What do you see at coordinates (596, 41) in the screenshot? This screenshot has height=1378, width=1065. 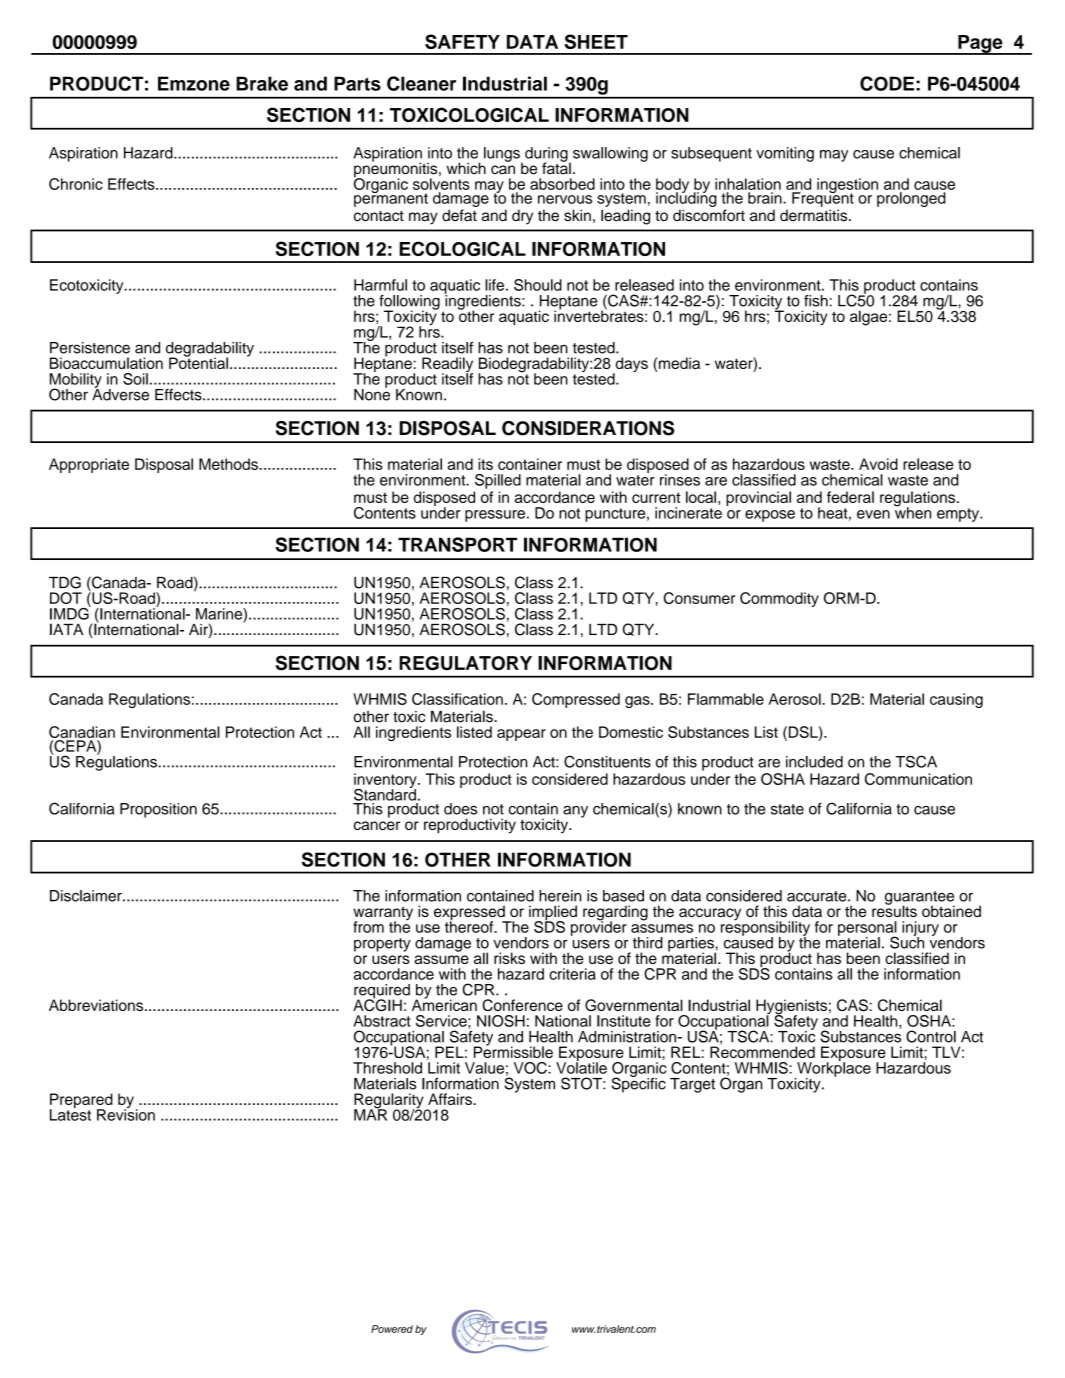 I see `SHEET` at bounding box center [596, 41].
